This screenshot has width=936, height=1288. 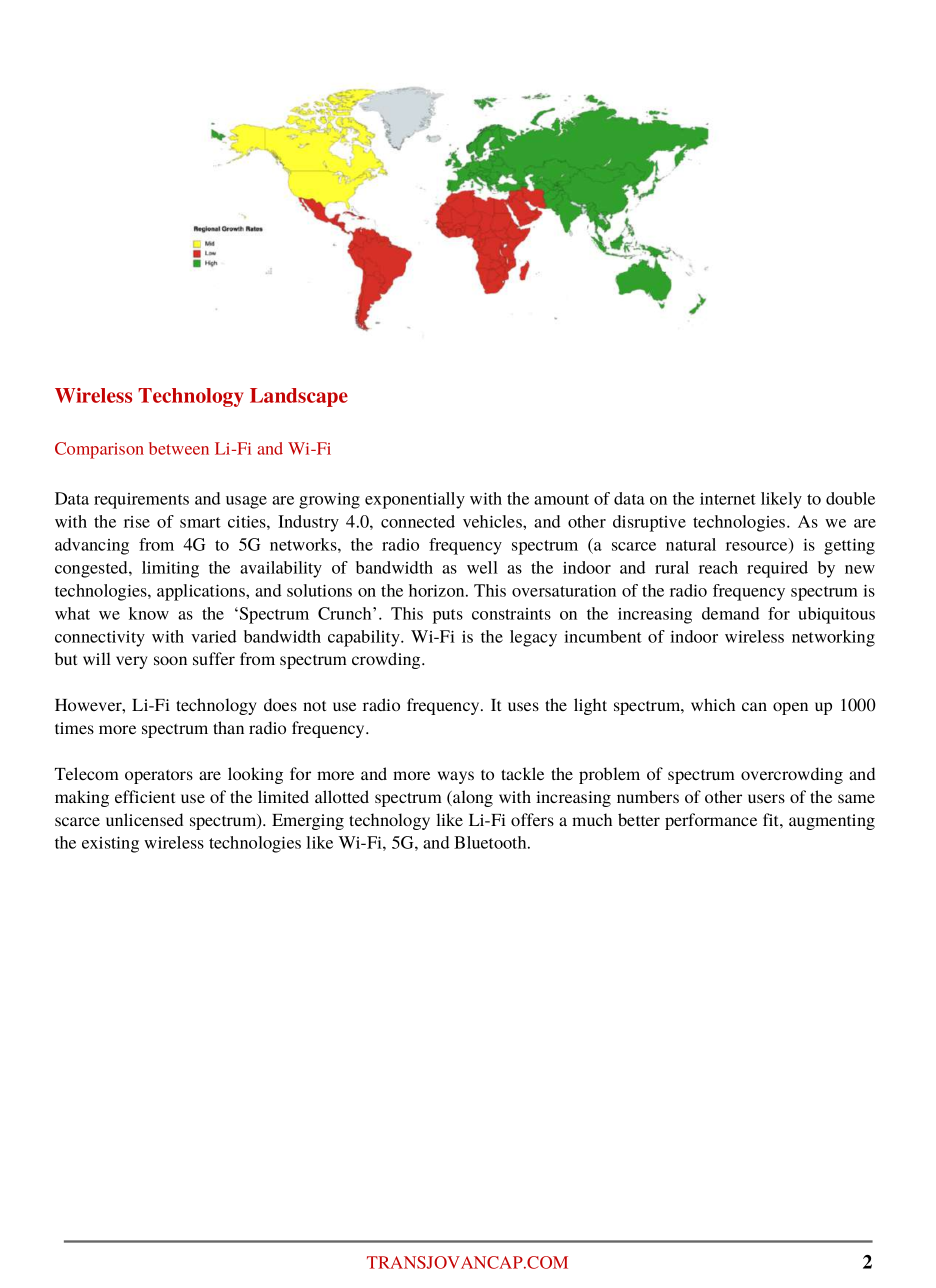 I want to click on limiting, so click(x=170, y=569).
